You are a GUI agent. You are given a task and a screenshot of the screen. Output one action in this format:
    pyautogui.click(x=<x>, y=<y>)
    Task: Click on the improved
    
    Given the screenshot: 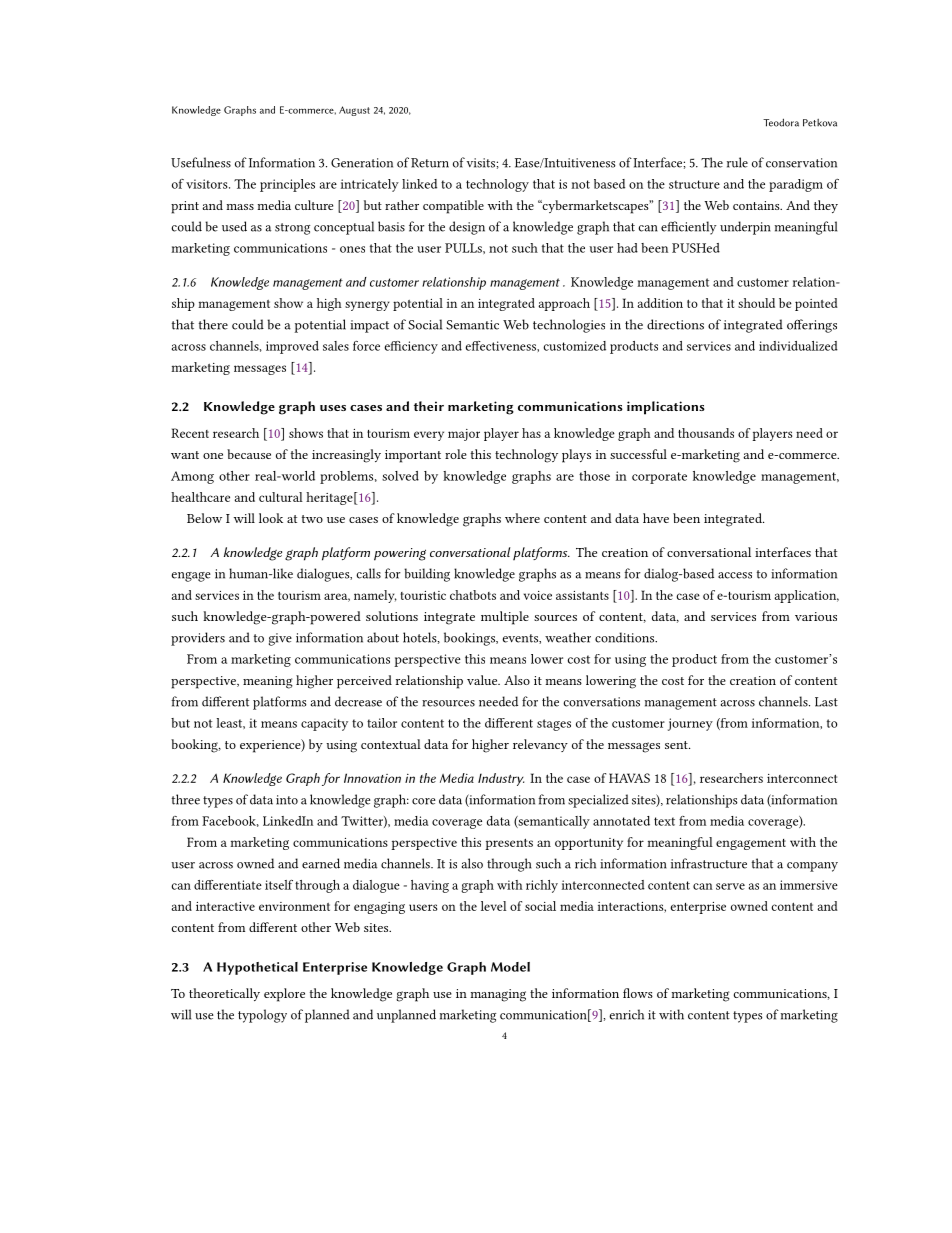 What is the action you would take?
    pyautogui.click(x=292, y=347)
